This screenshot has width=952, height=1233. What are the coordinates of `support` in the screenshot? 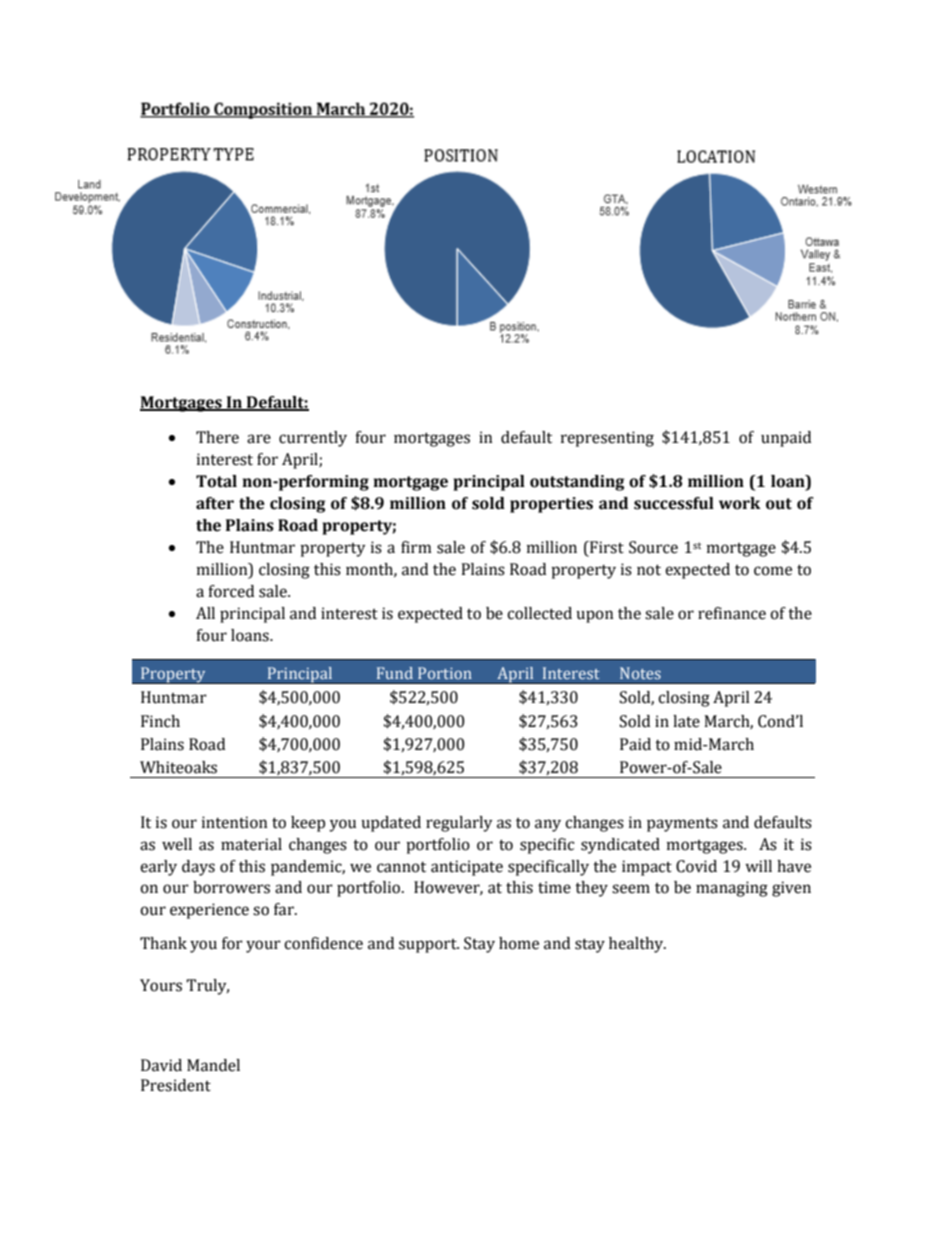 It's located at (429, 946).
